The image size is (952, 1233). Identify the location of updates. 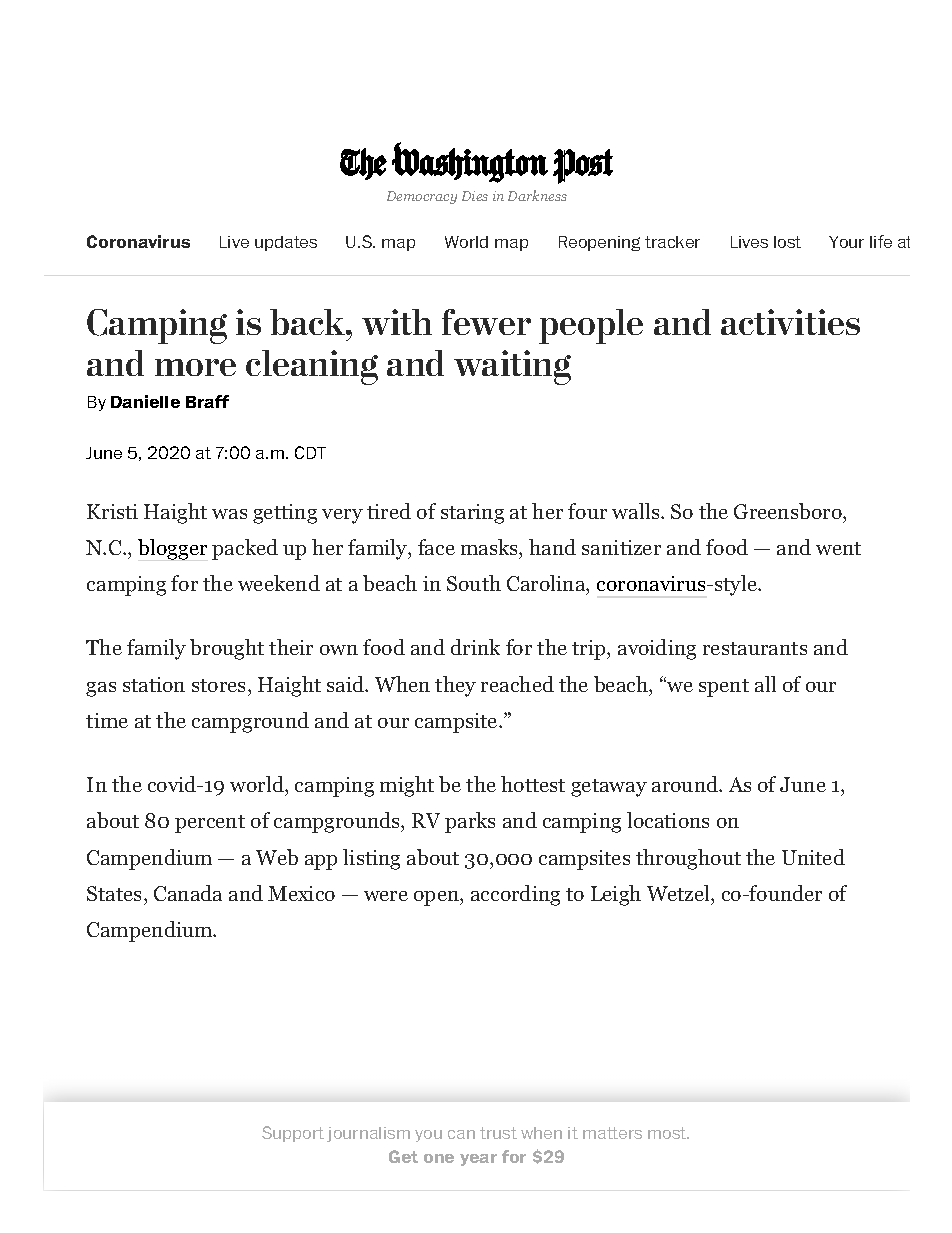
(286, 243).
